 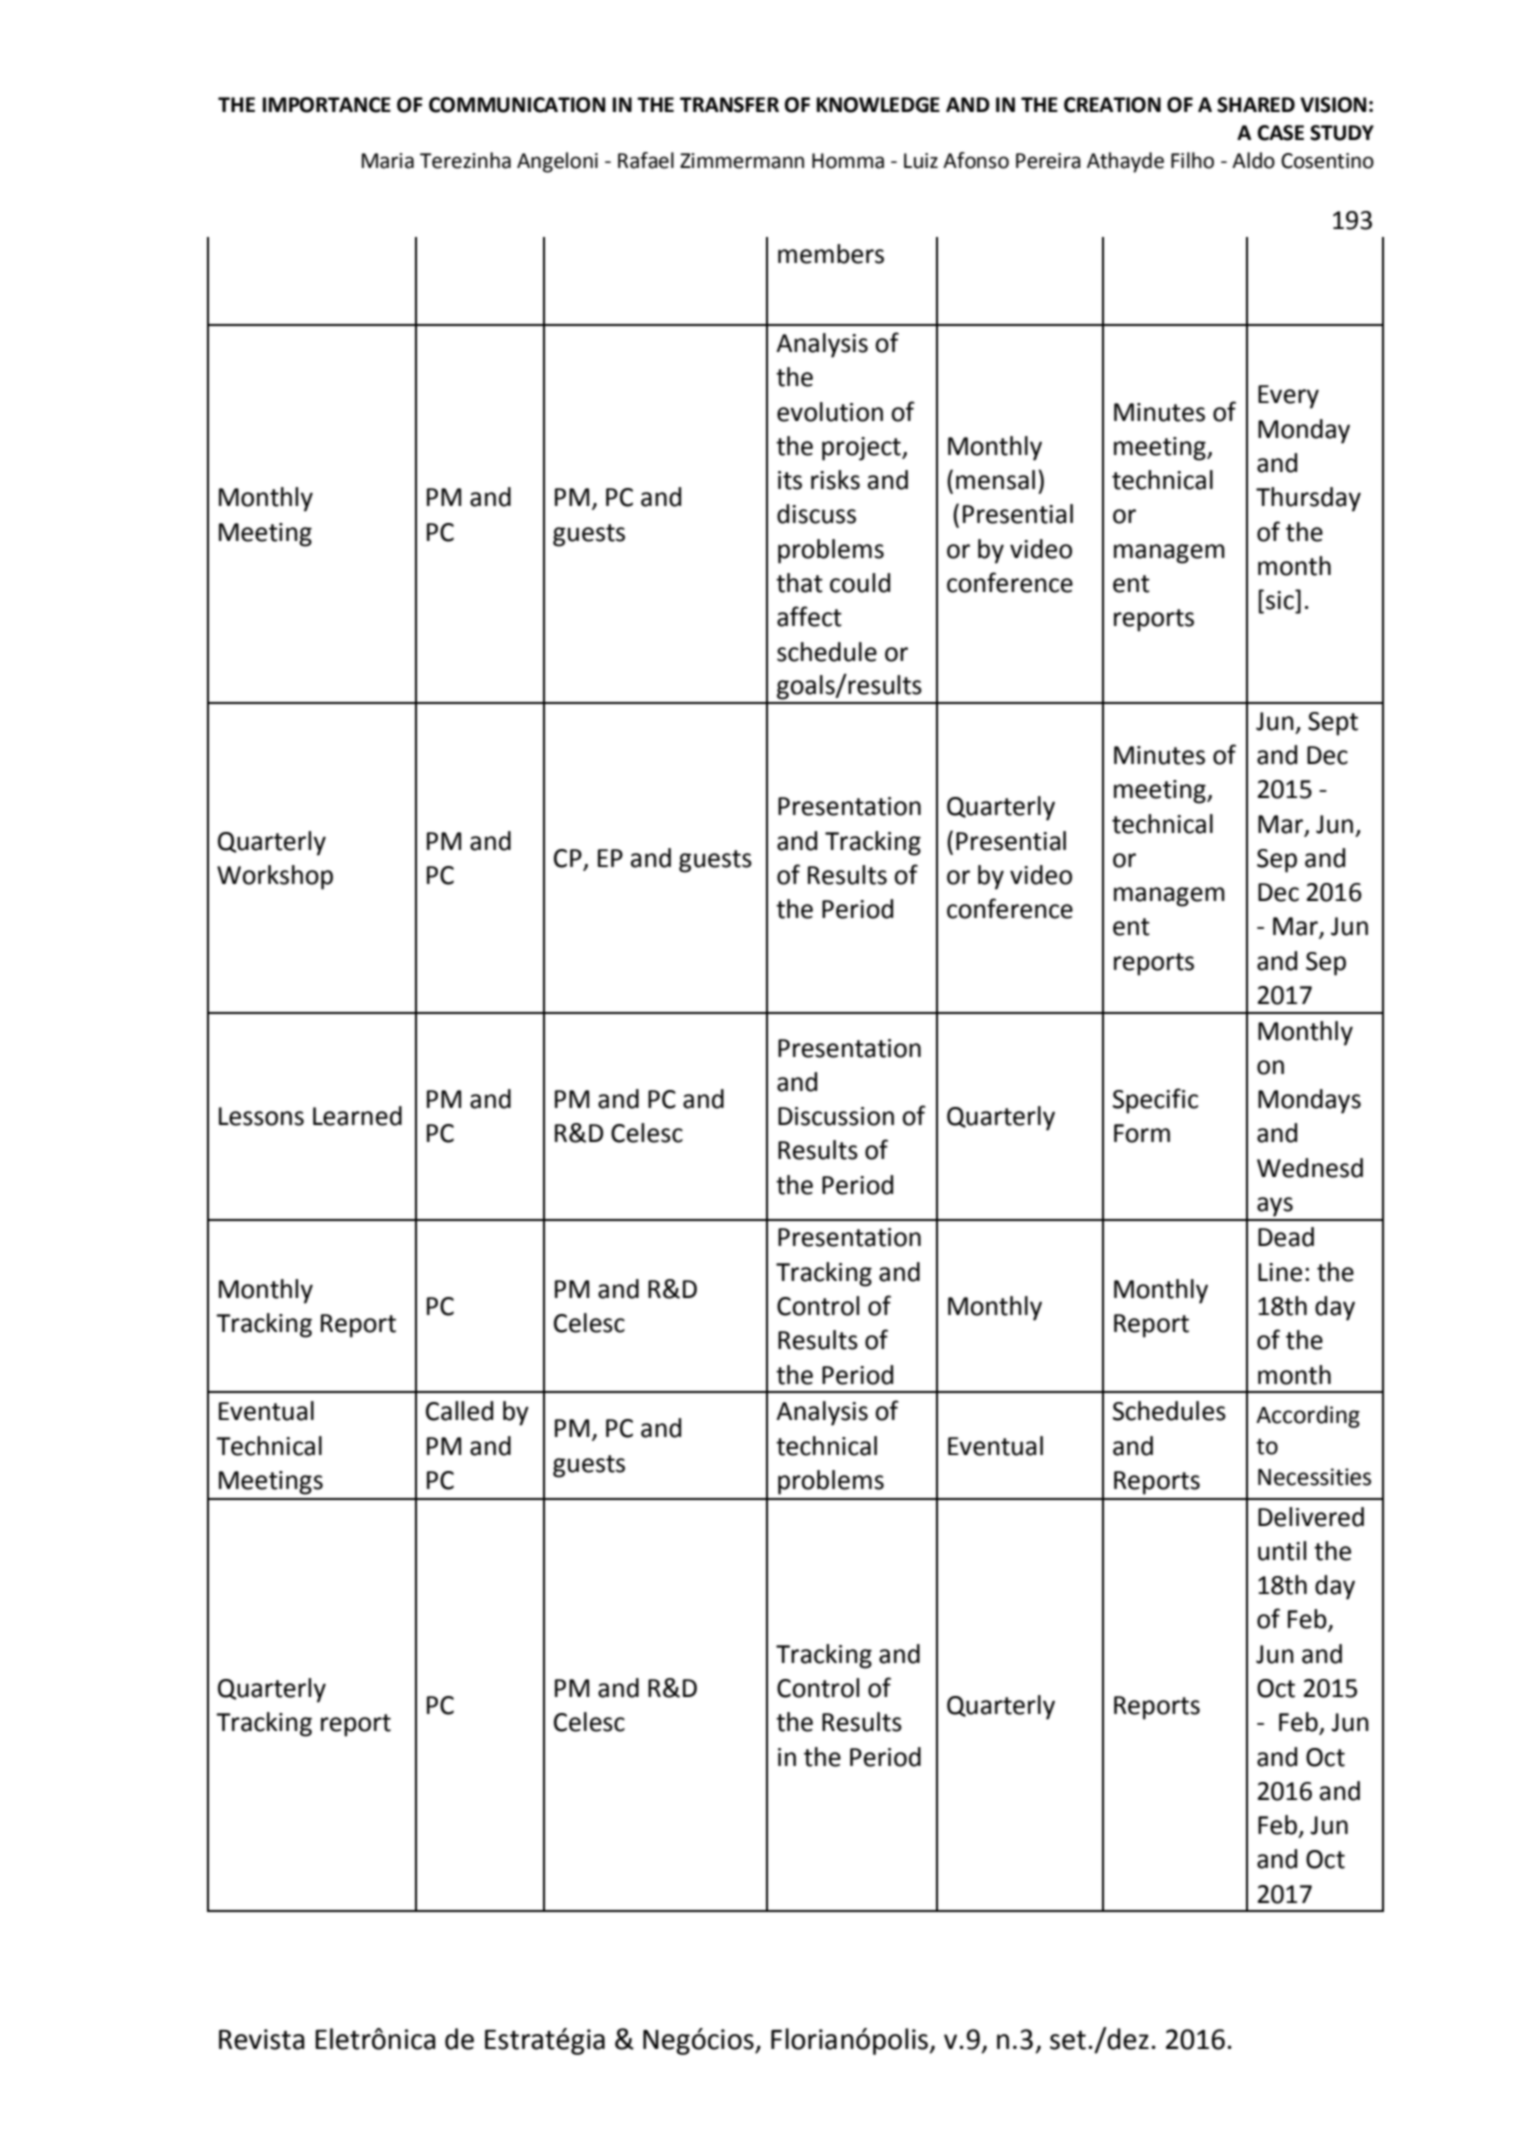 What do you see at coordinates (262, 2039) in the screenshot?
I see `Revista` at bounding box center [262, 2039].
